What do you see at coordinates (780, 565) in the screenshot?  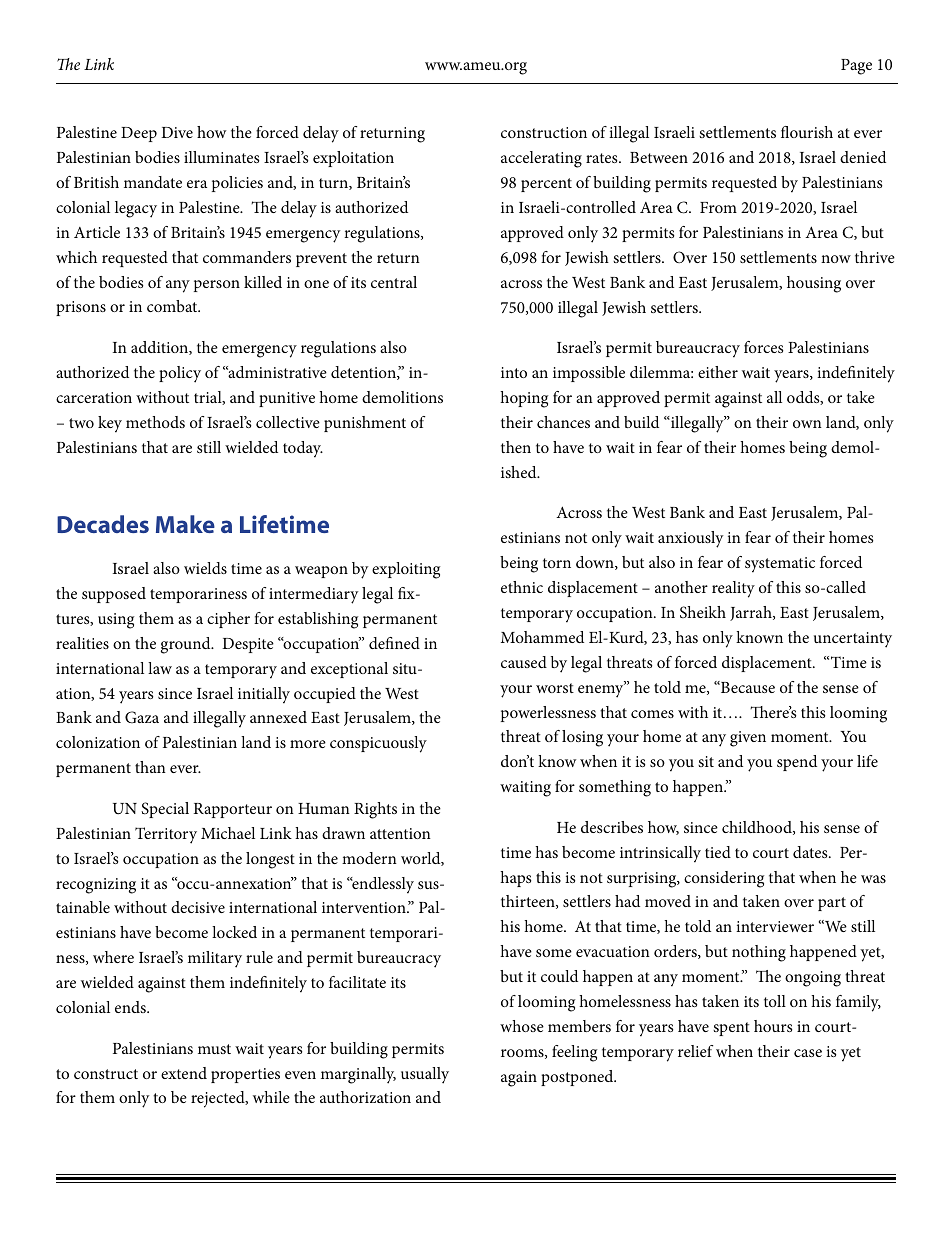 I see `systematic` at bounding box center [780, 565].
